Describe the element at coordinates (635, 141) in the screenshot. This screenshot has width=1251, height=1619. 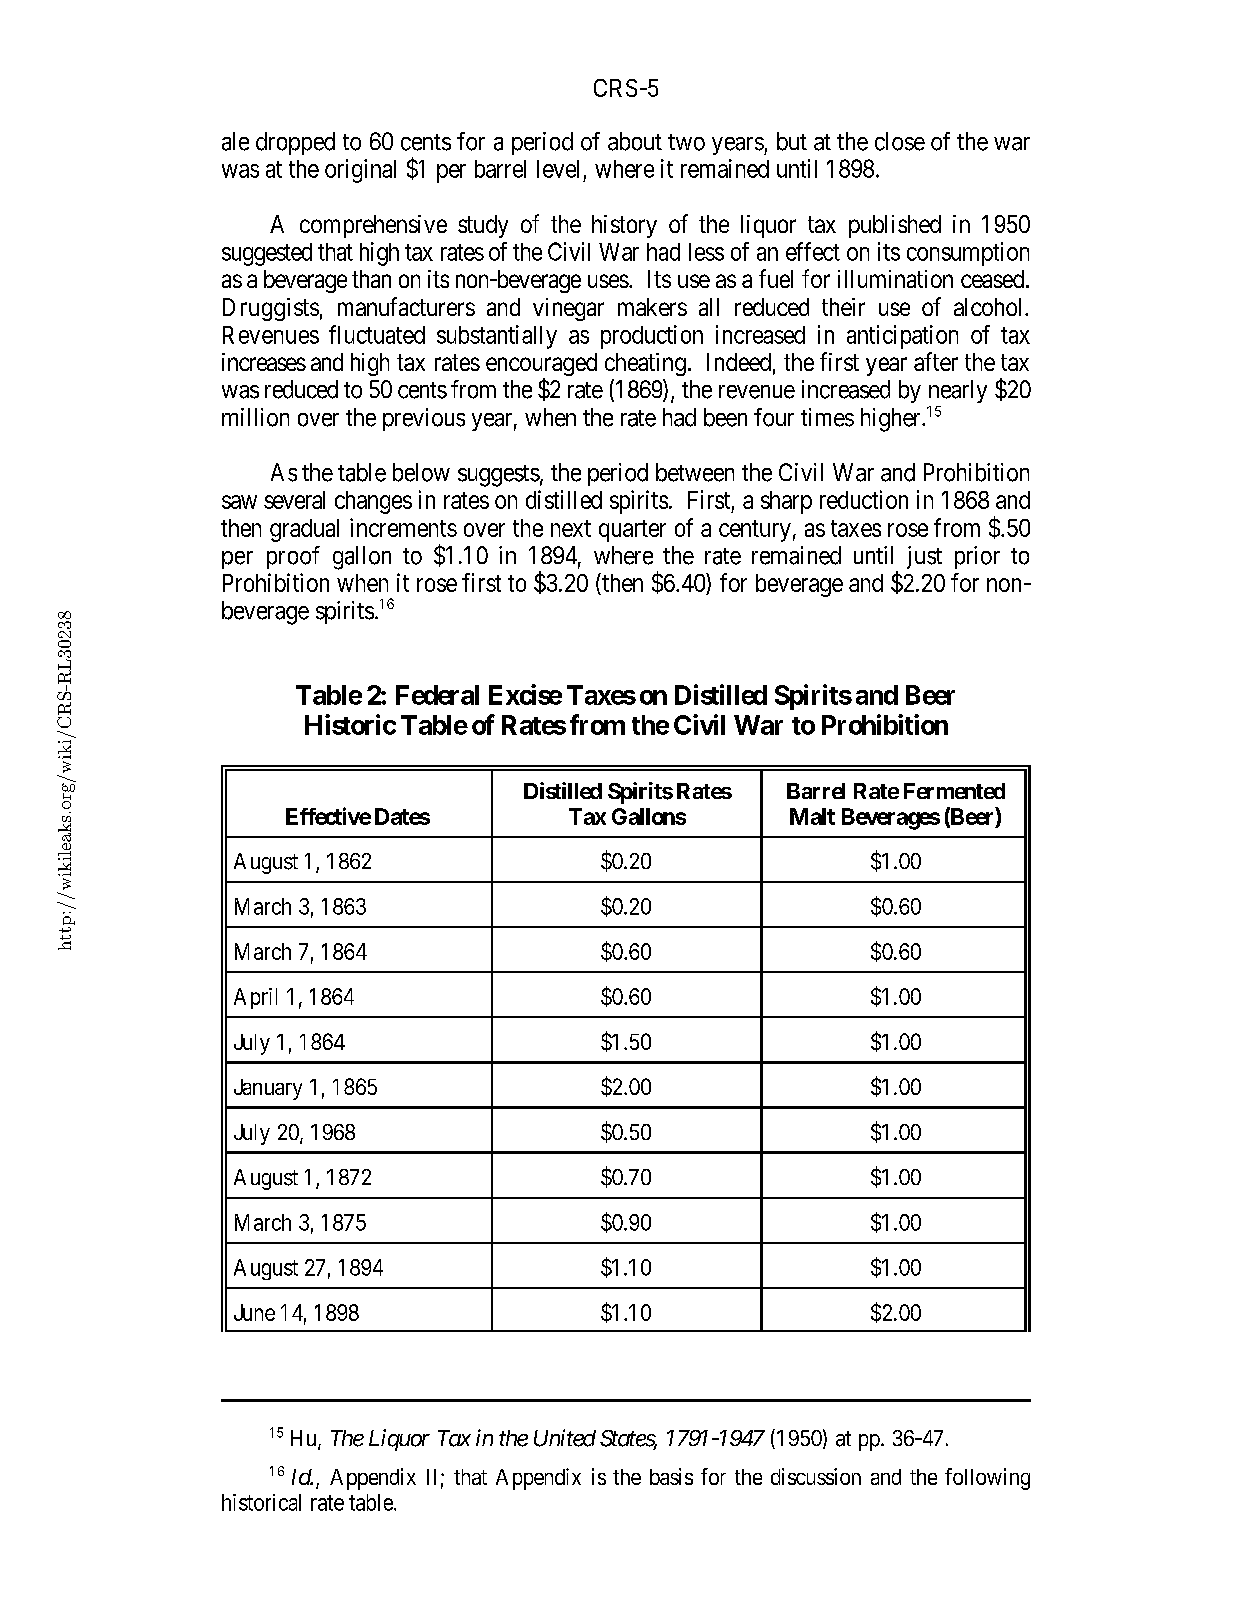
I see `about` at that location.
